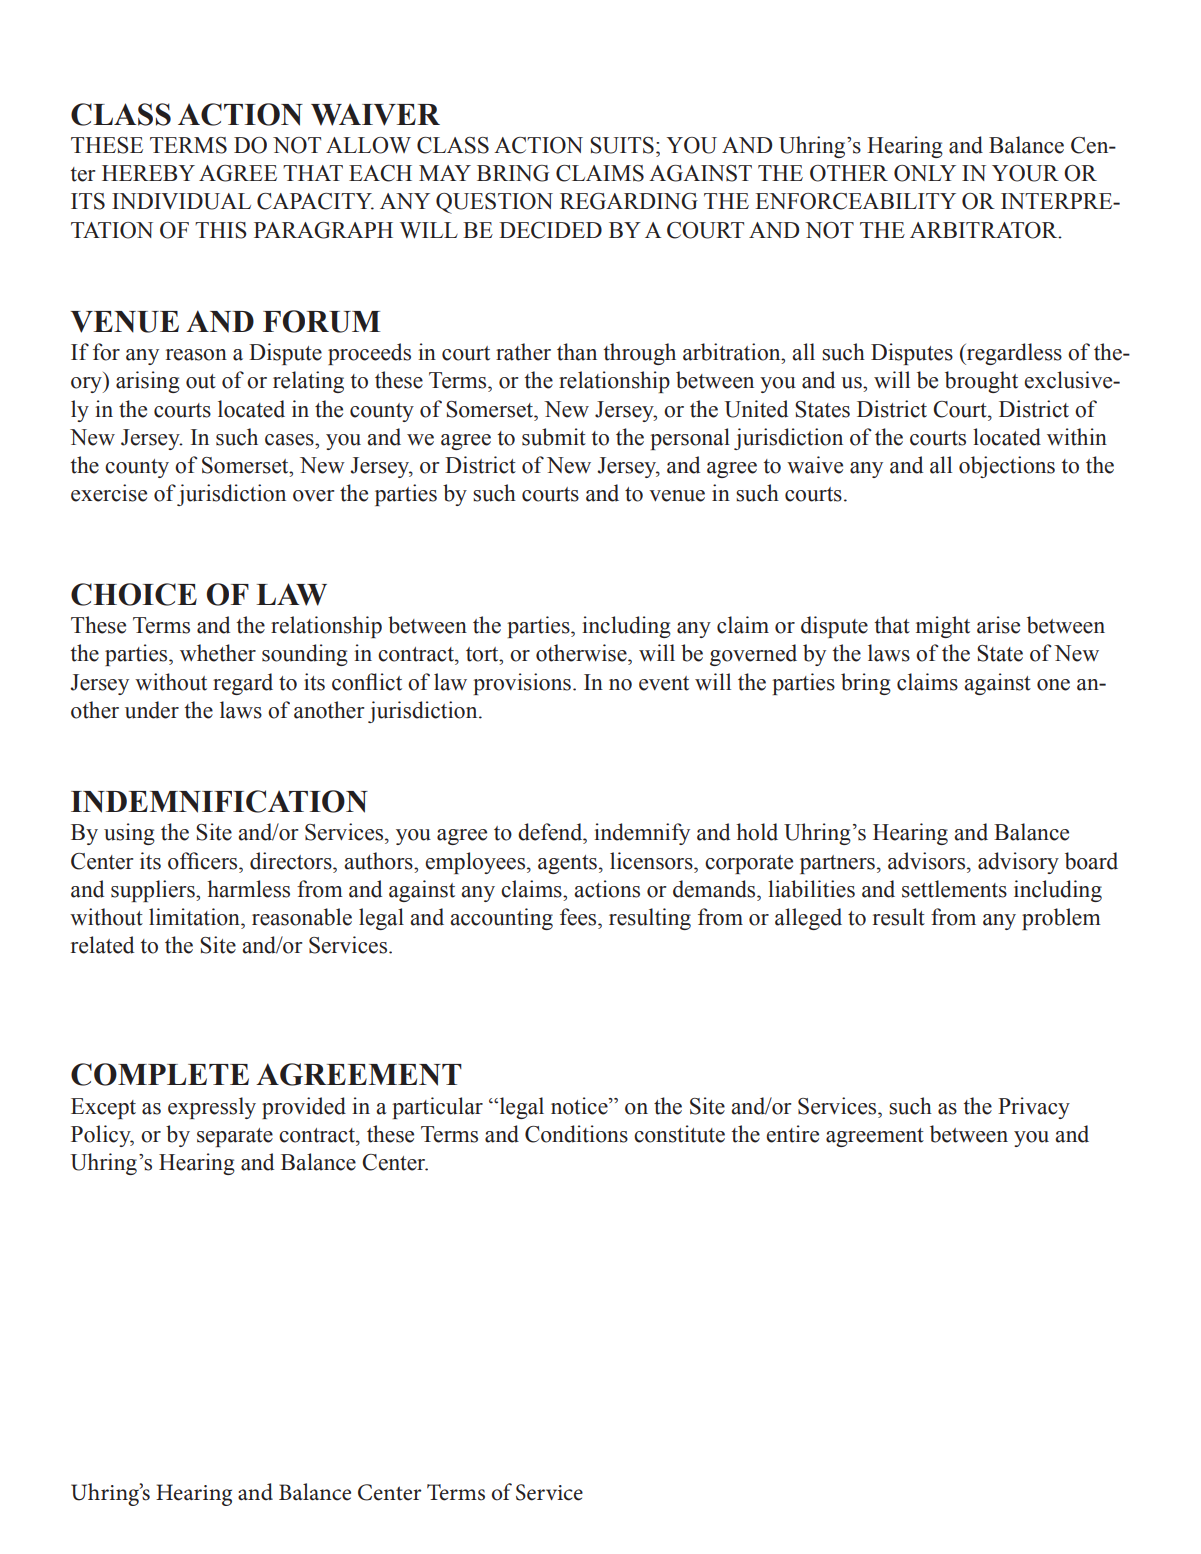 Image resolution: width=1201 pixels, height=1554 pixels. Describe the element at coordinates (943, 627) in the image. I see `might` at that location.
